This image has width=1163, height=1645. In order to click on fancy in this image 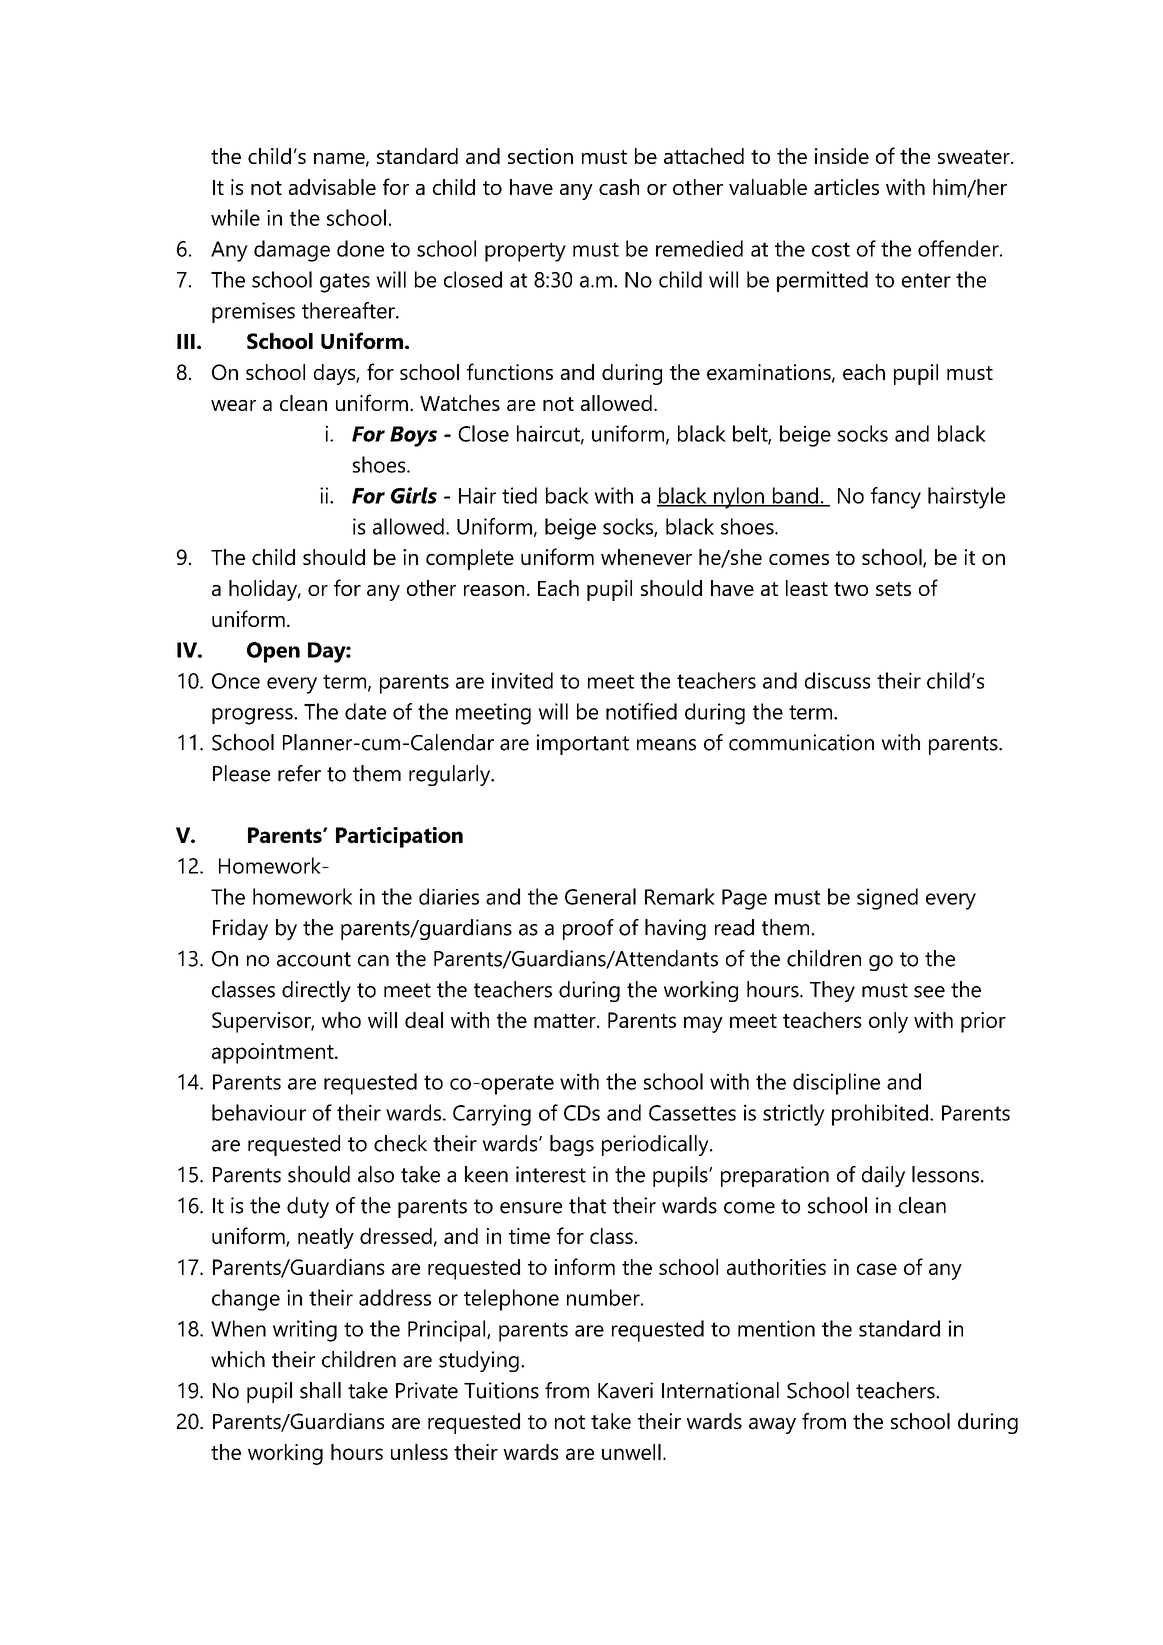, I will do `click(896, 498)`.
